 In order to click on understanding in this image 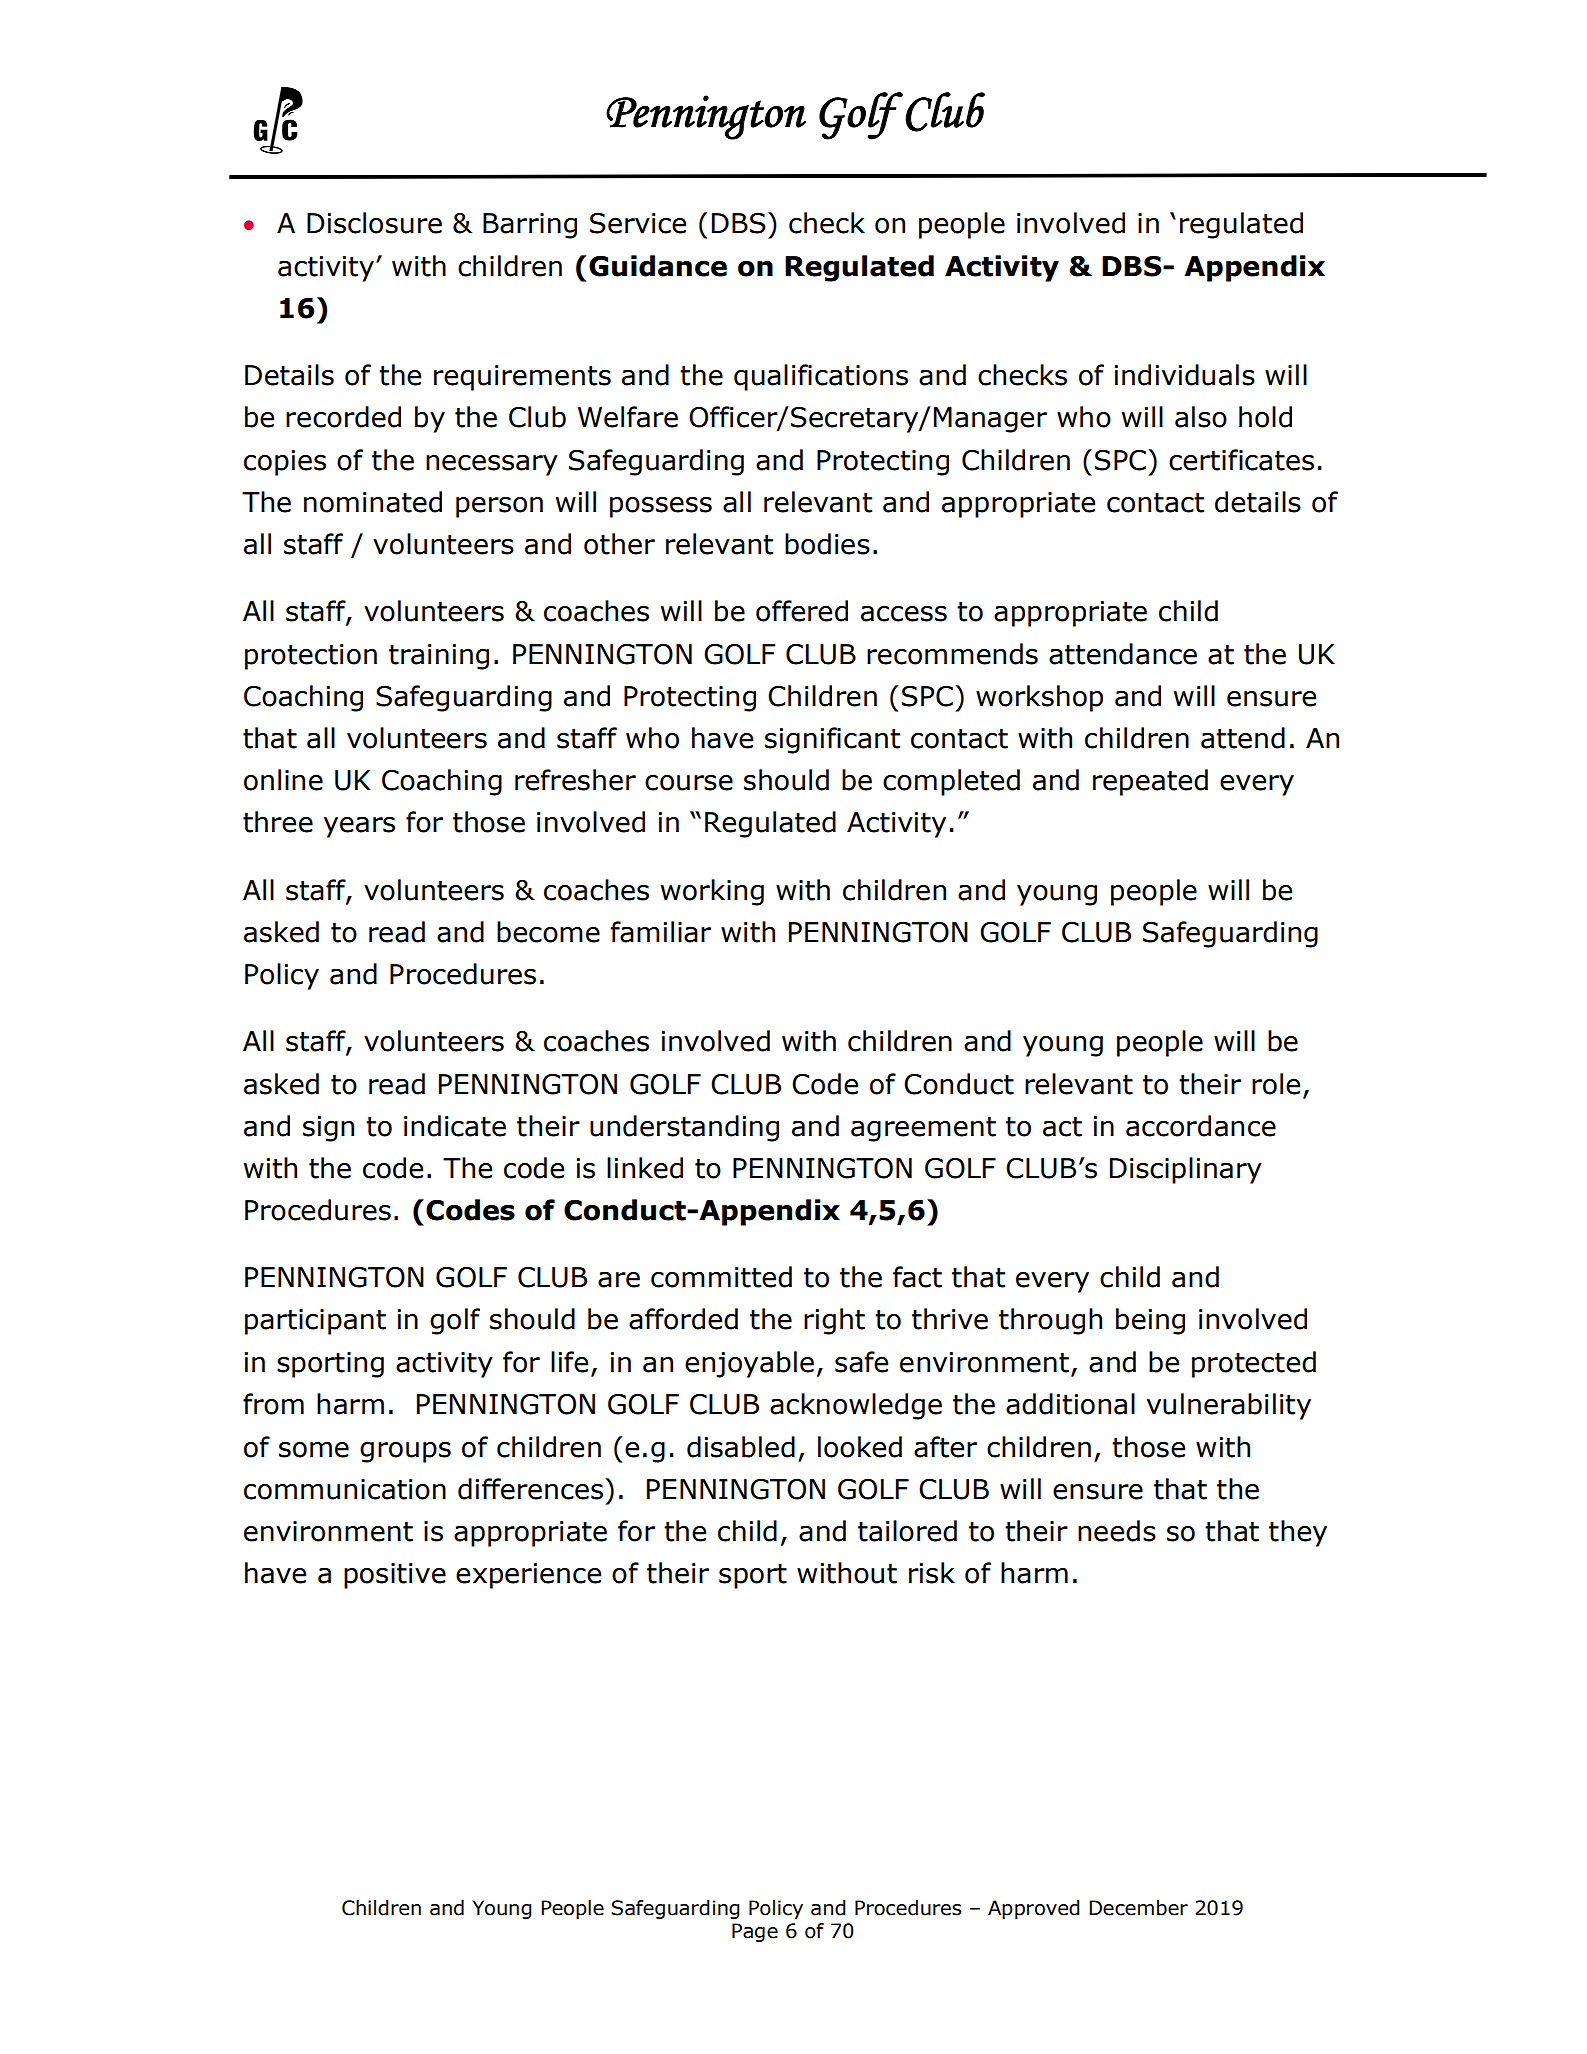, I will do `click(684, 1128)`.
